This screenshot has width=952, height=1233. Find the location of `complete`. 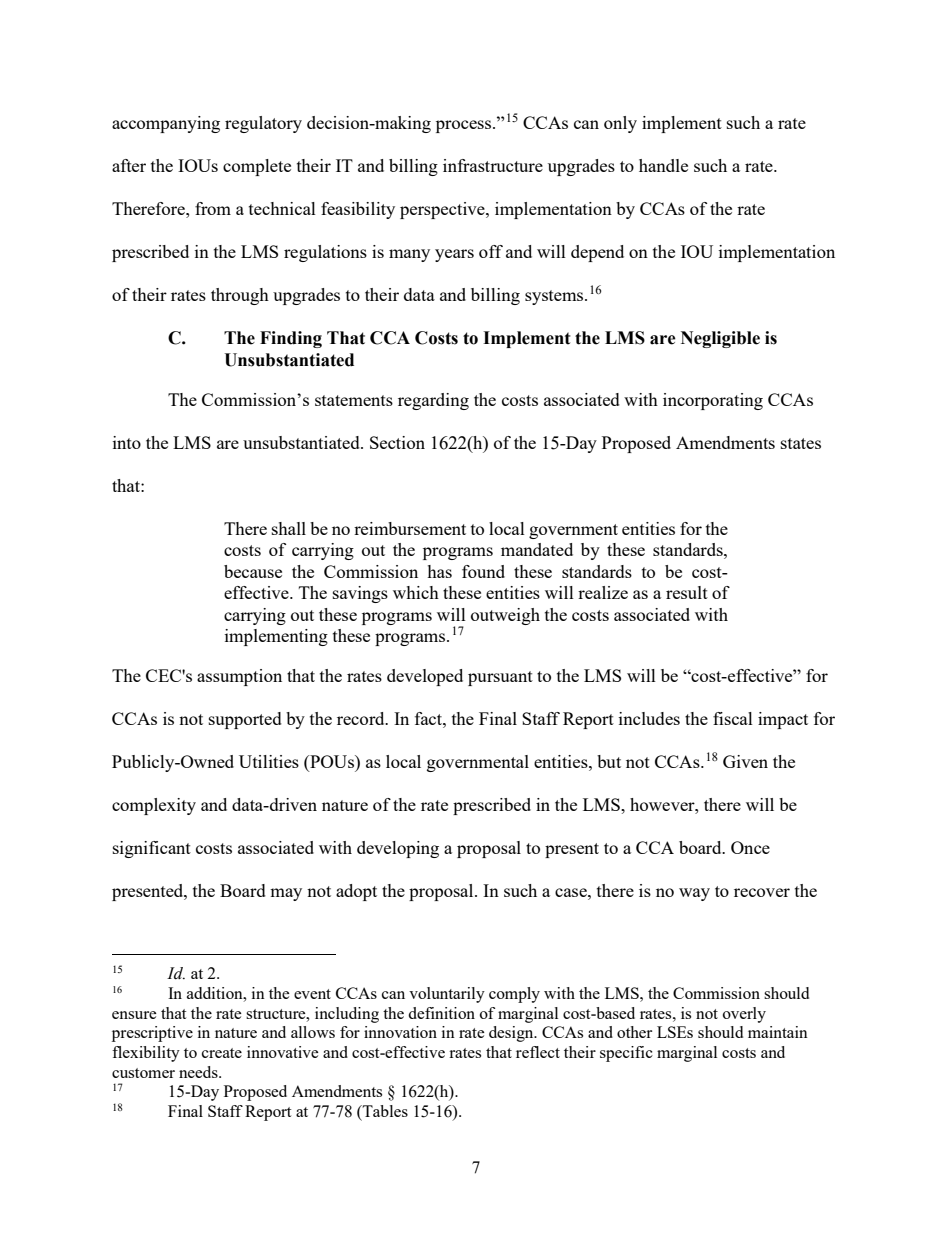

complete is located at coordinates (257, 167).
